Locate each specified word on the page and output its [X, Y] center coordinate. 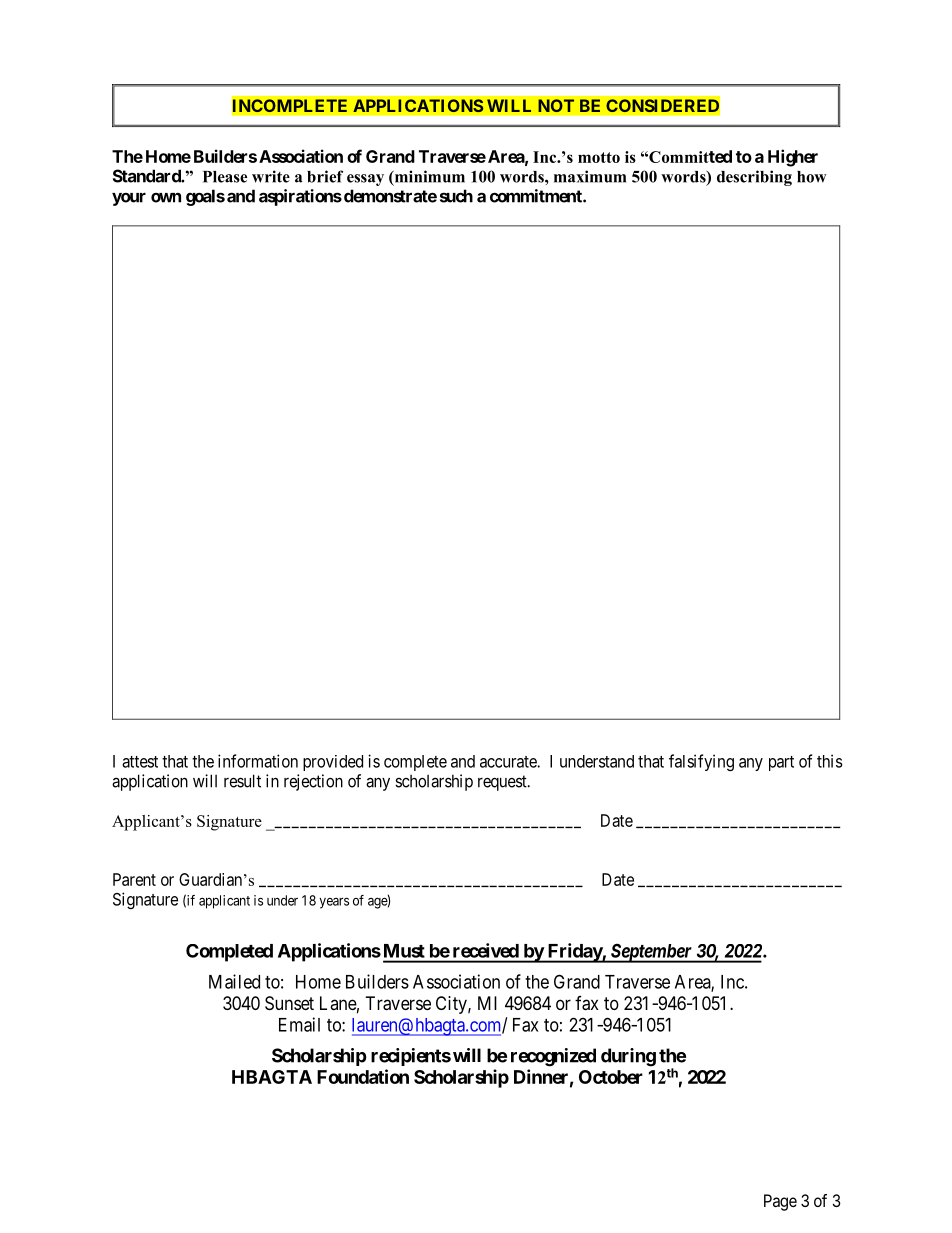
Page [780, 1202]
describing [754, 178]
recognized [553, 1057]
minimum [429, 176]
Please [225, 177]
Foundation [363, 1076]
